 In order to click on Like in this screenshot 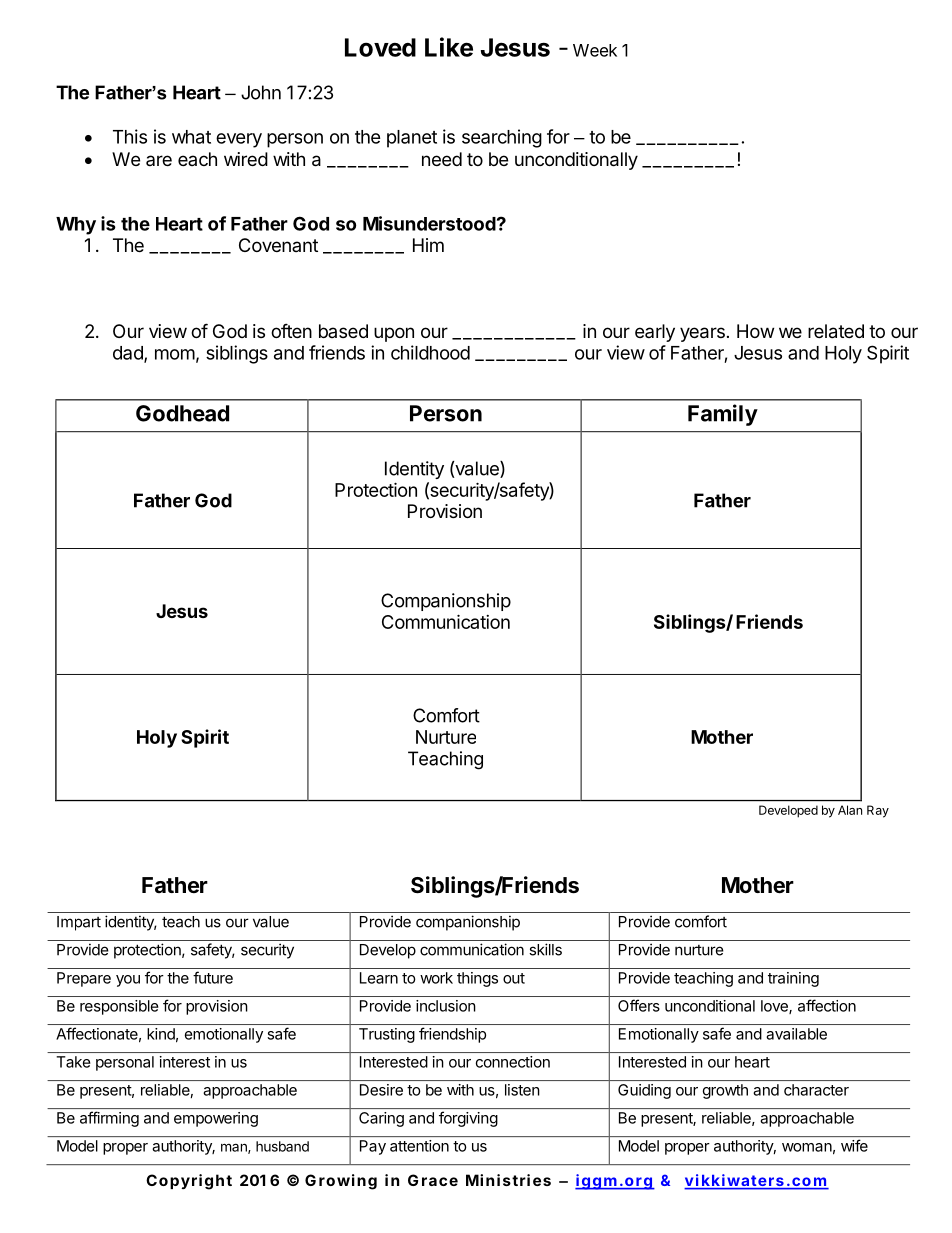, I will do `click(449, 47)`.
